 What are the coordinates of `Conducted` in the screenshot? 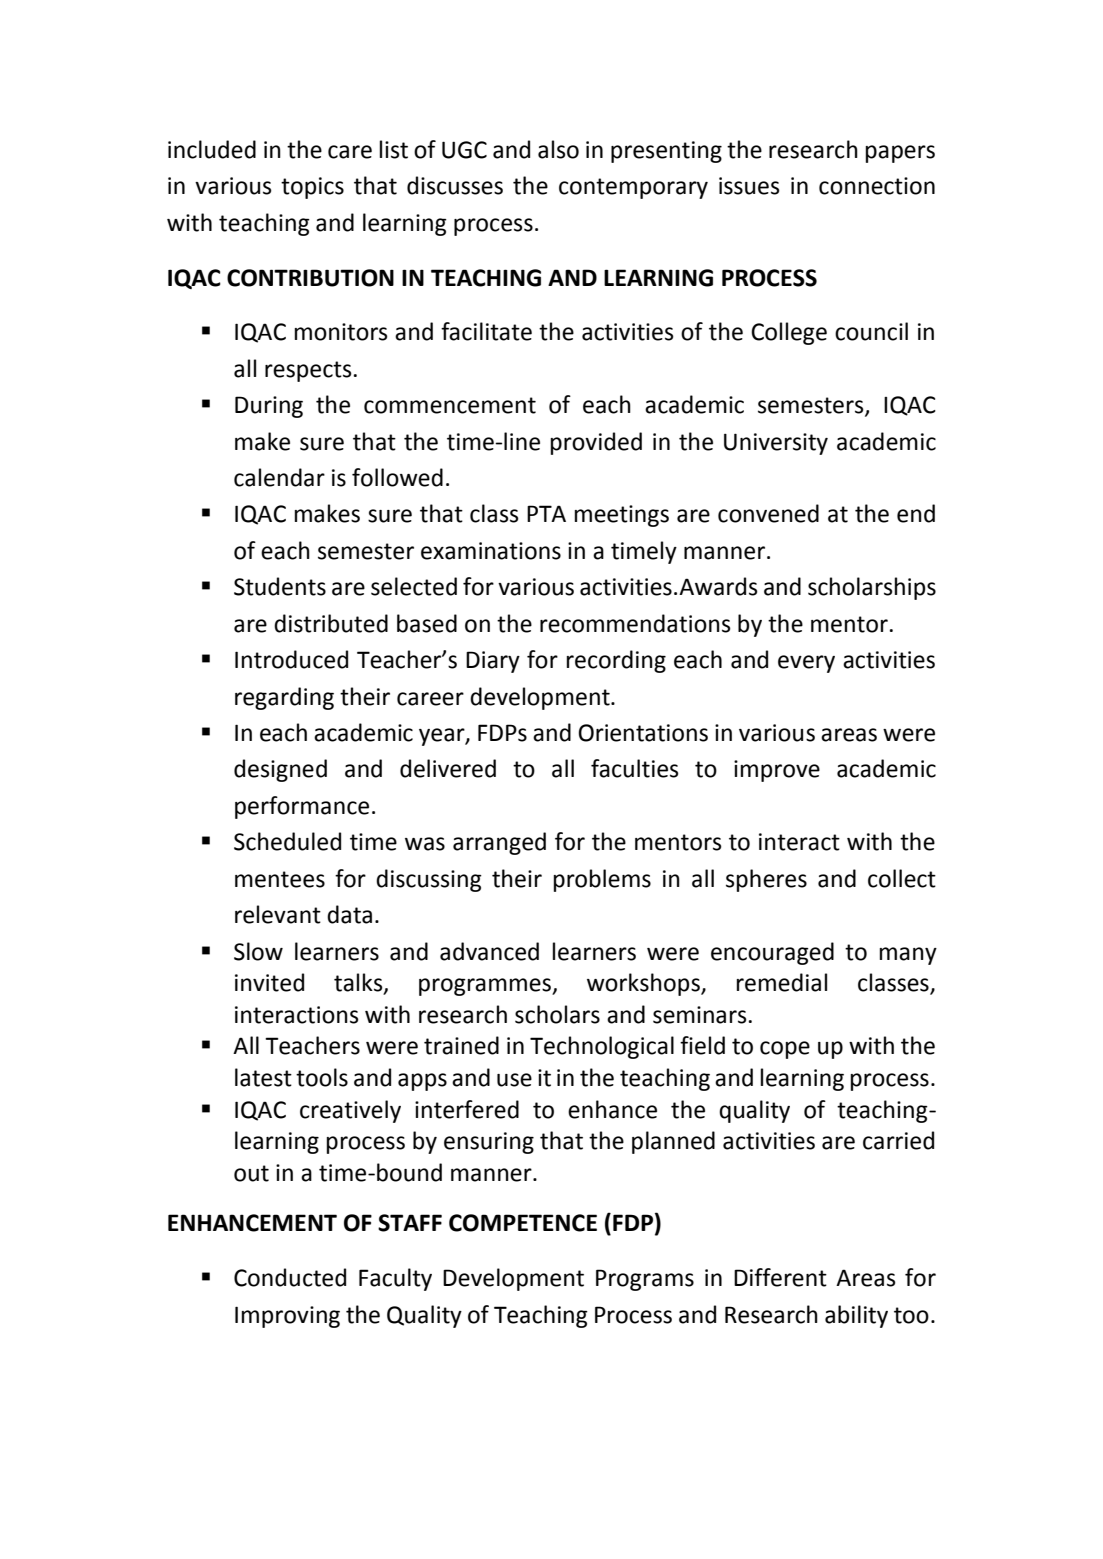 It's located at (290, 1277).
